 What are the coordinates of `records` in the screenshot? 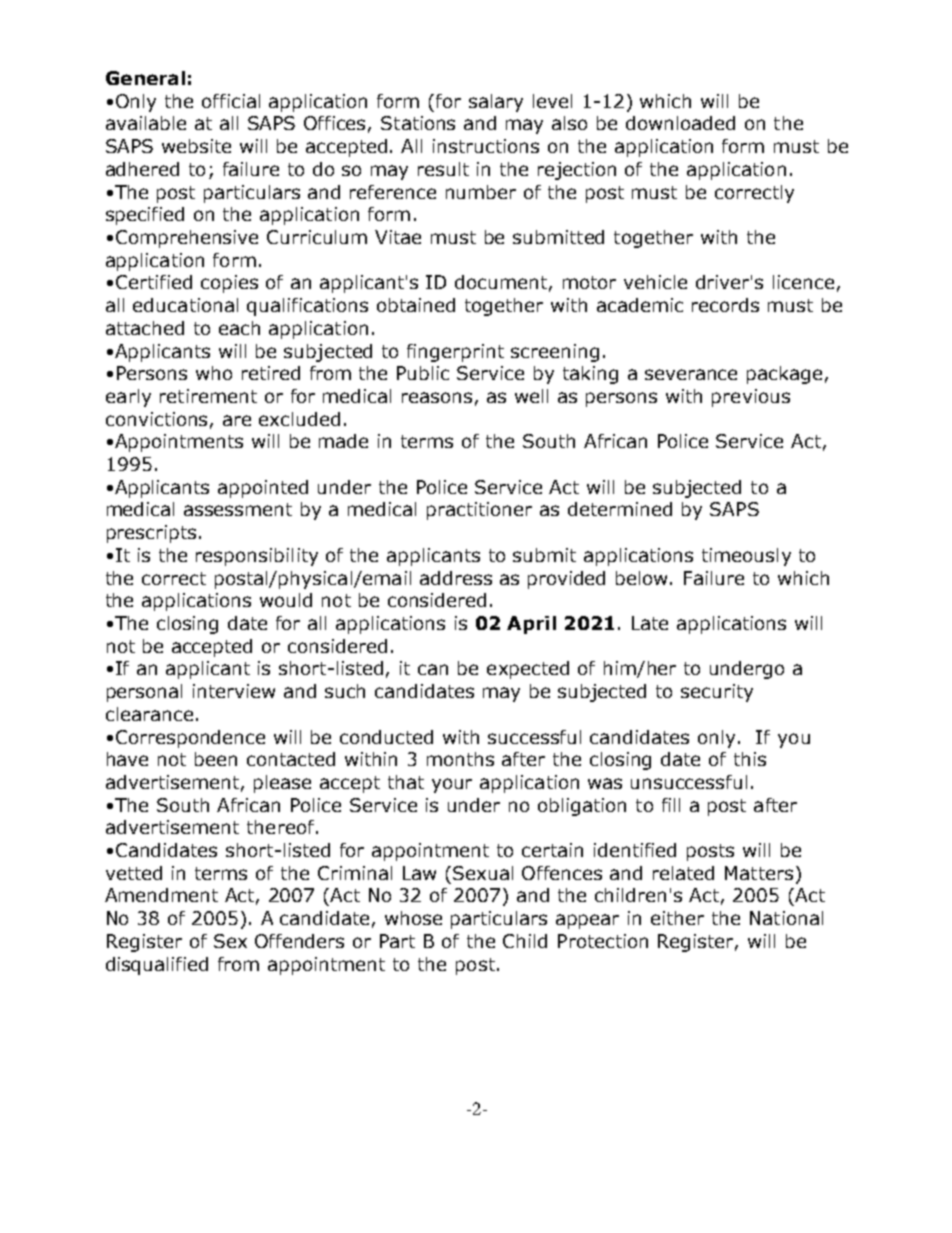 It's located at (725, 305).
